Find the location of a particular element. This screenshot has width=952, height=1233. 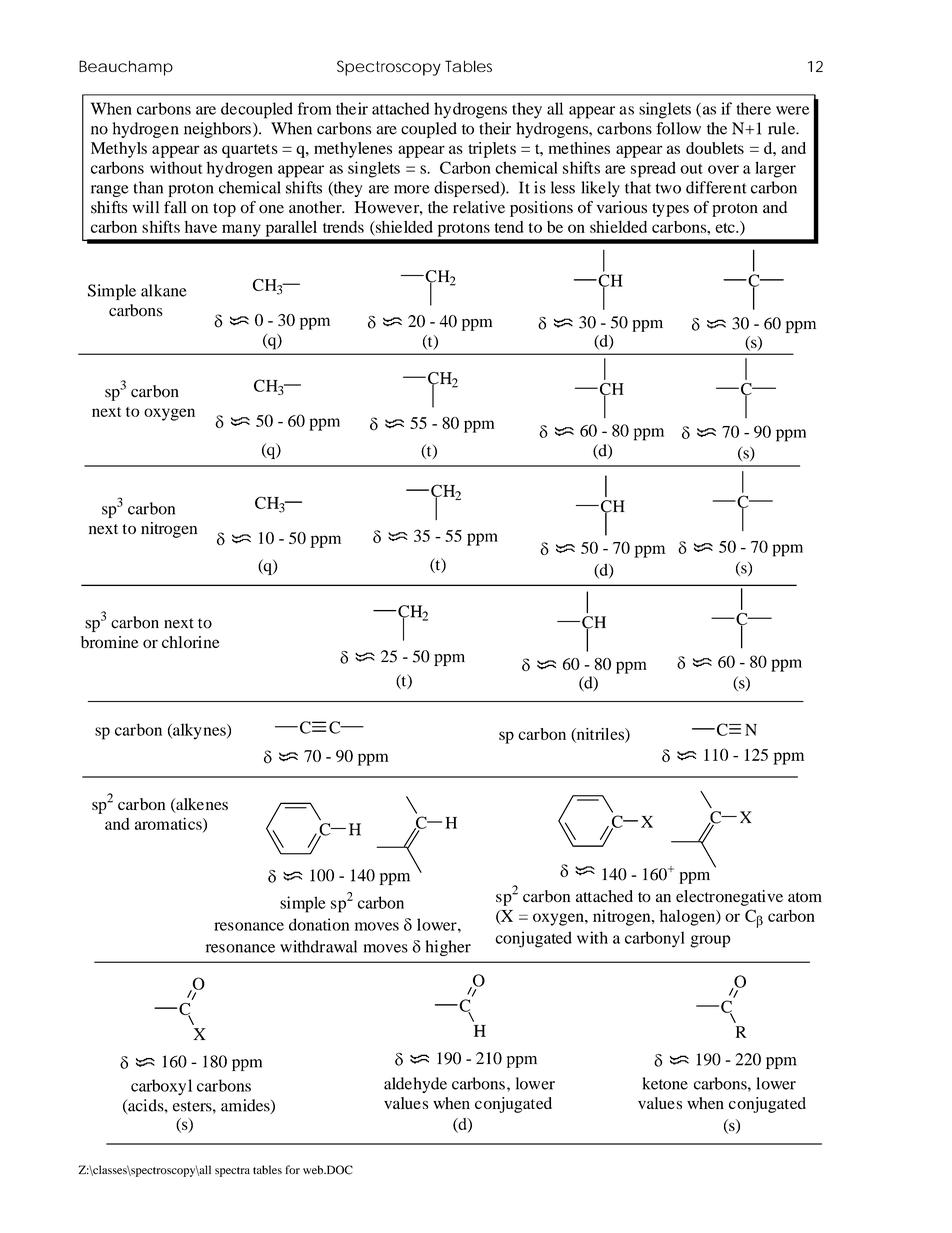

triplets is located at coordinates (492, 150).
